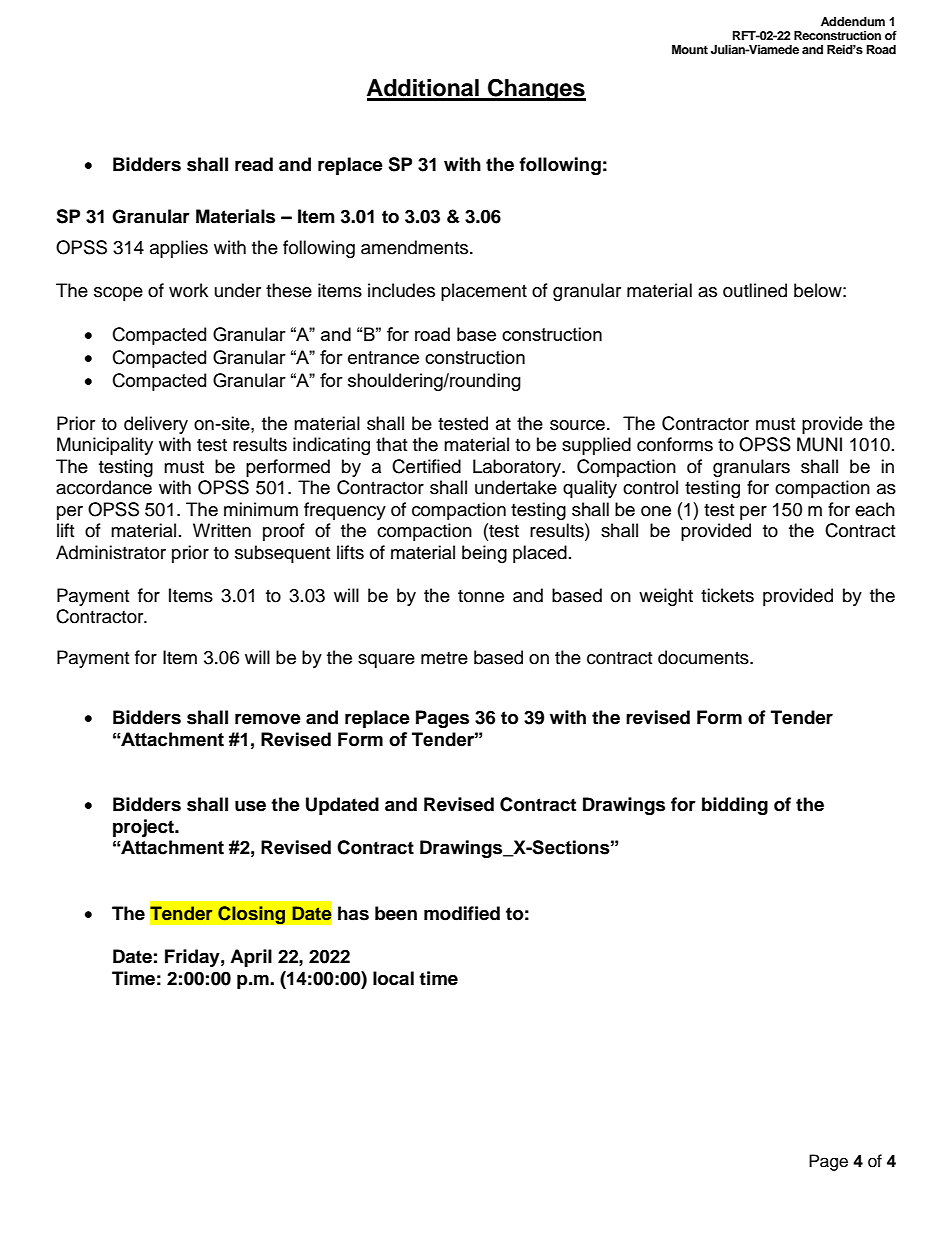  What do you see at coordinates (853, 21) in the screenshot?
I see `Addendum` at bounding box center [853, 21].
